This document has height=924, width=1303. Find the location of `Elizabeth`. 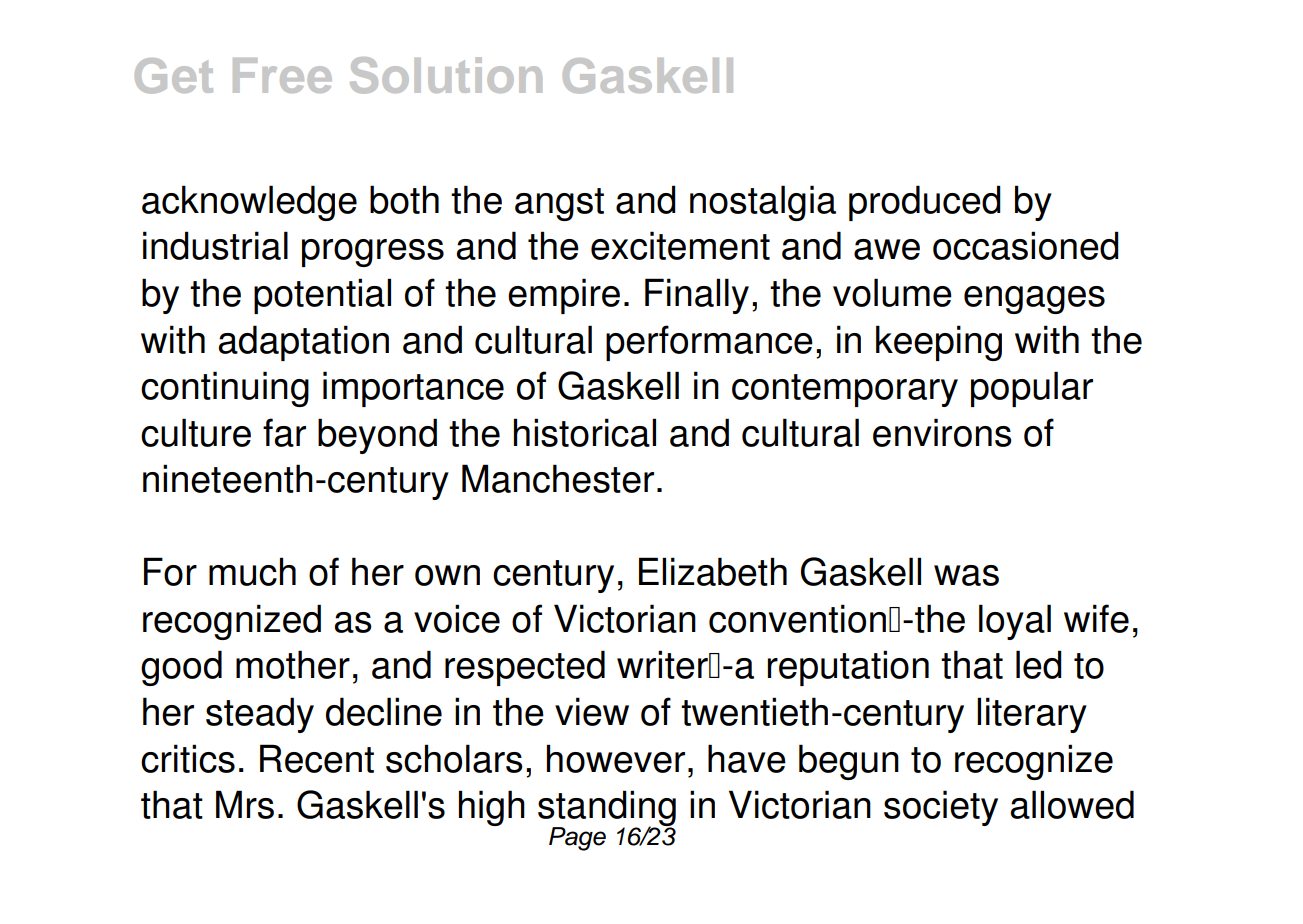

Elizabeth is located at coordinates (713, 571).
